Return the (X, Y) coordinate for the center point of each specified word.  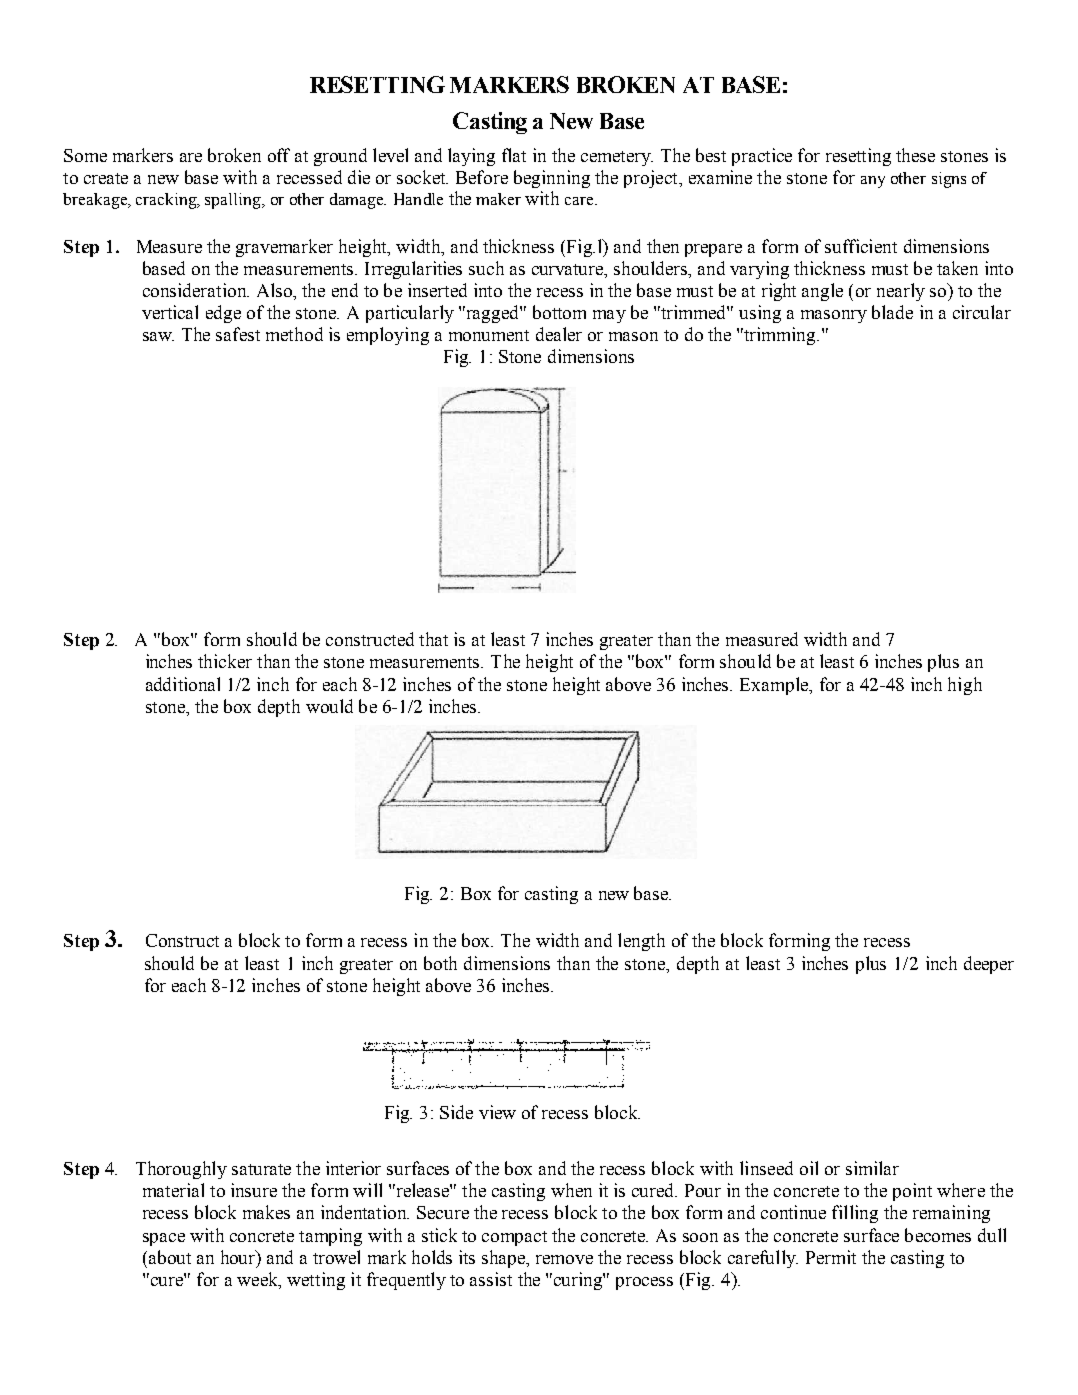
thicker (225, 661)
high (965, 686)
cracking (167, 201)
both (440, 963)
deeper (989, 965)
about (170, 1257)
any (873, 182)
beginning (552, 179)
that (433, 639)
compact (514, 1238)
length (641, 942)
